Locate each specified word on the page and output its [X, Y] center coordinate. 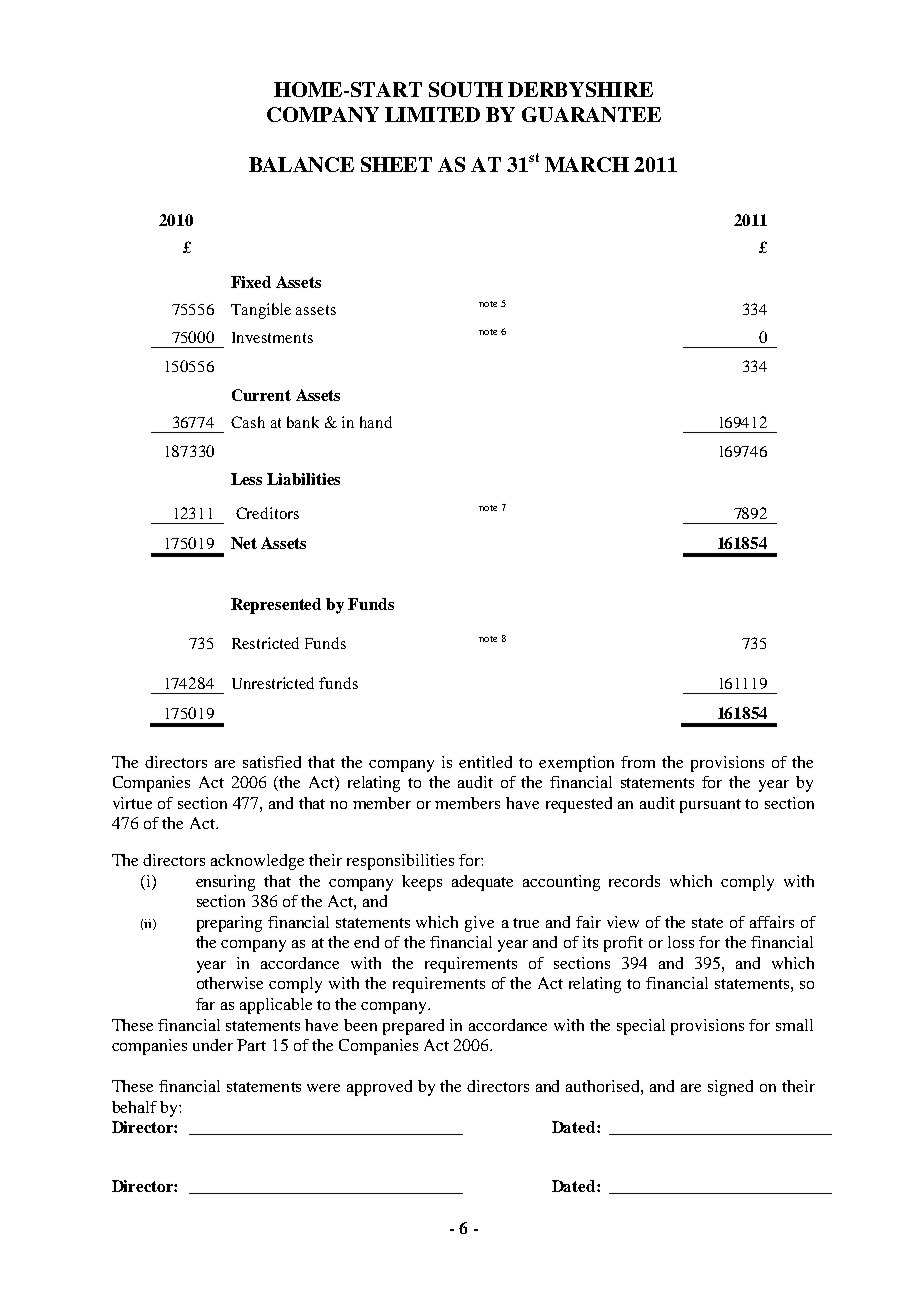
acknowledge [257, 862]
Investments [272, 337]
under [213, 1045]
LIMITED [432, 114]
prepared [413, 1027]
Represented [276, 606]
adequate [482, 883]
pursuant [710, 806]
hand [376, 422]
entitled [485, 762]
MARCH [587, 164]
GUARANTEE [591, 114]
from [638, 762]
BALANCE [301, 164]
